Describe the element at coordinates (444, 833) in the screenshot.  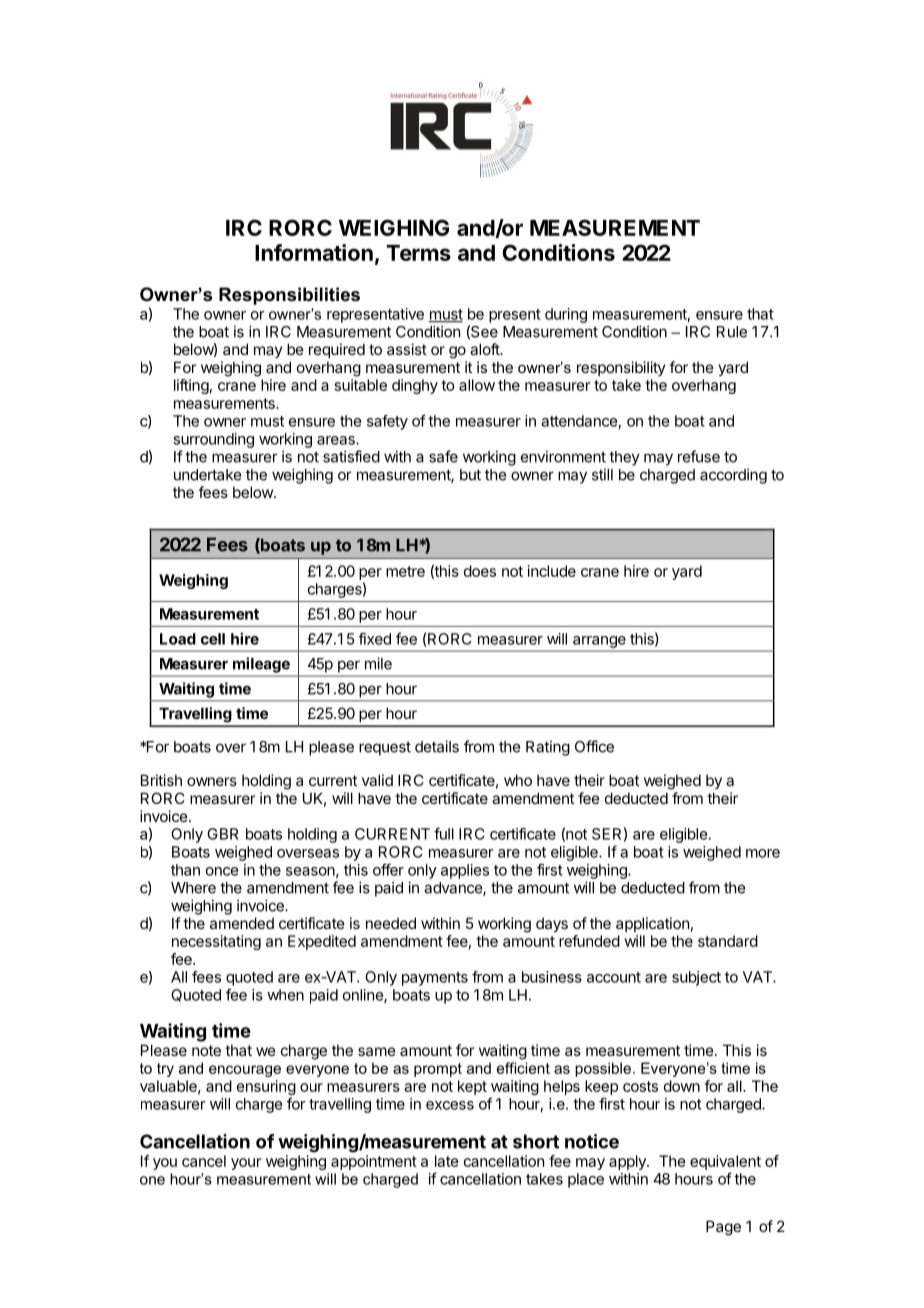
I see `full` at that location.
